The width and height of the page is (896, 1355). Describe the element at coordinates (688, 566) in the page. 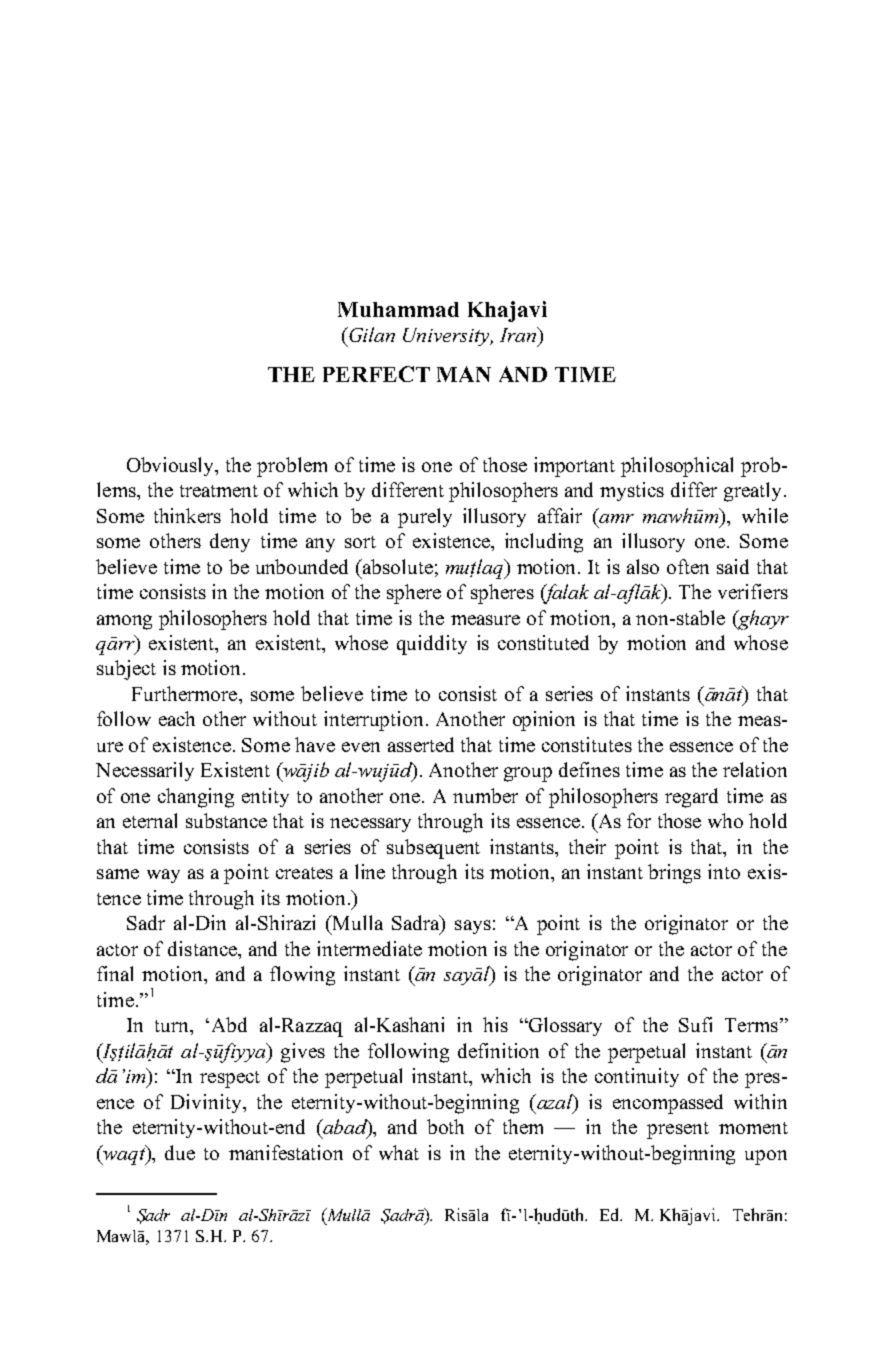

I see `often` at that location.
